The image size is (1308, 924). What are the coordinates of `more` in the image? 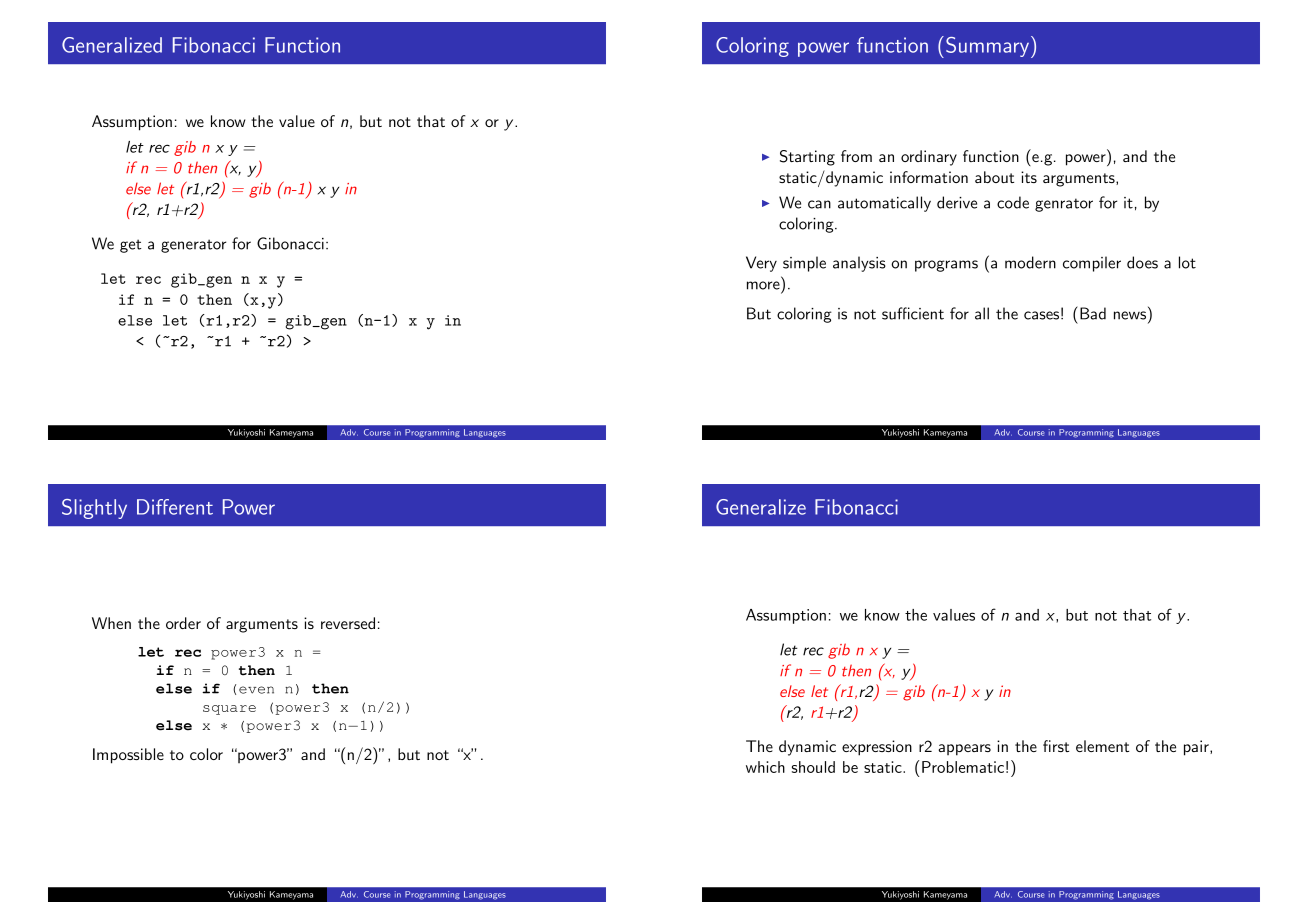 It's located at (763, 285).
